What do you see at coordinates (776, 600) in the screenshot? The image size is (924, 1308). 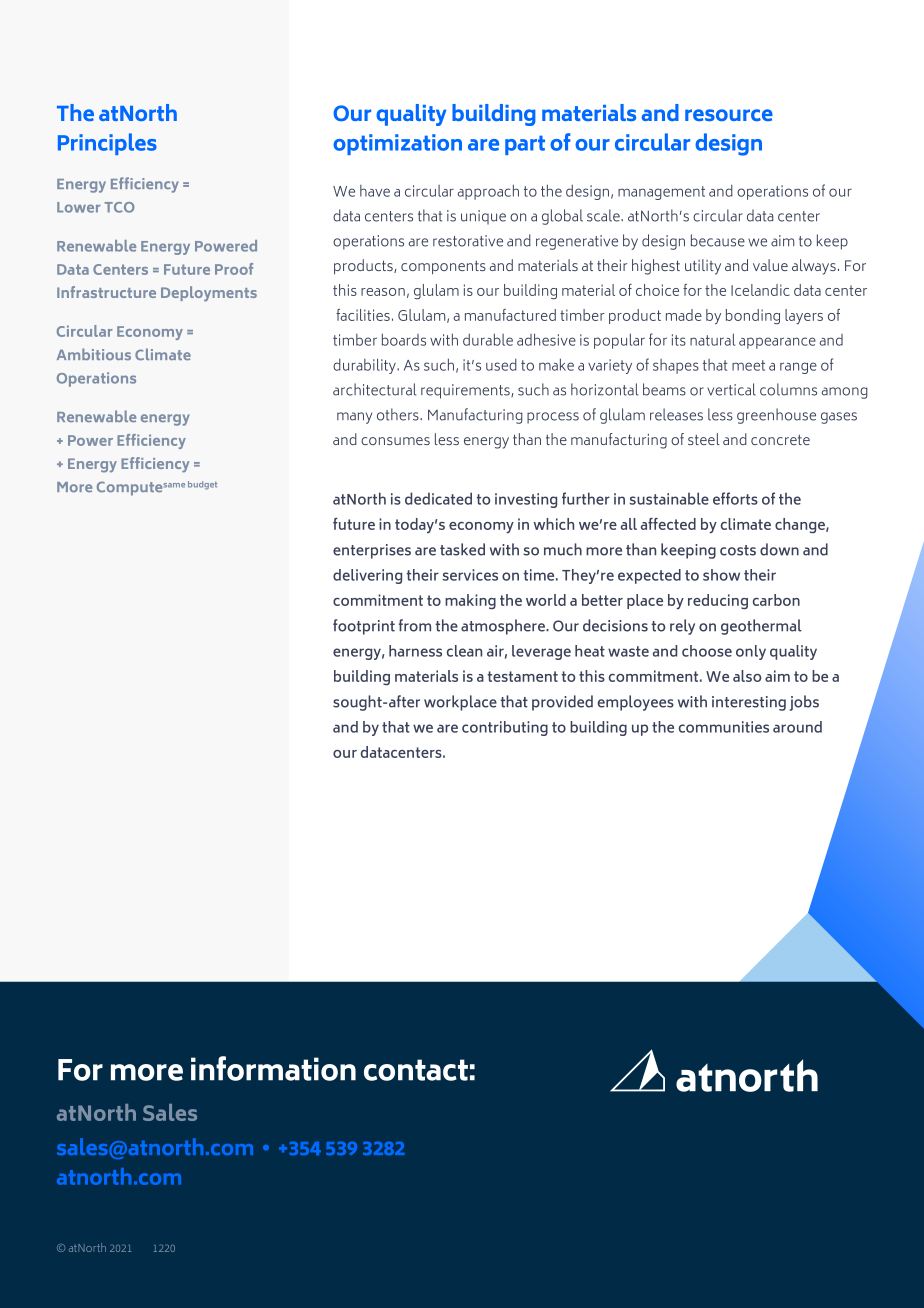 I see `carbon` at bounding box center [776, 600].
